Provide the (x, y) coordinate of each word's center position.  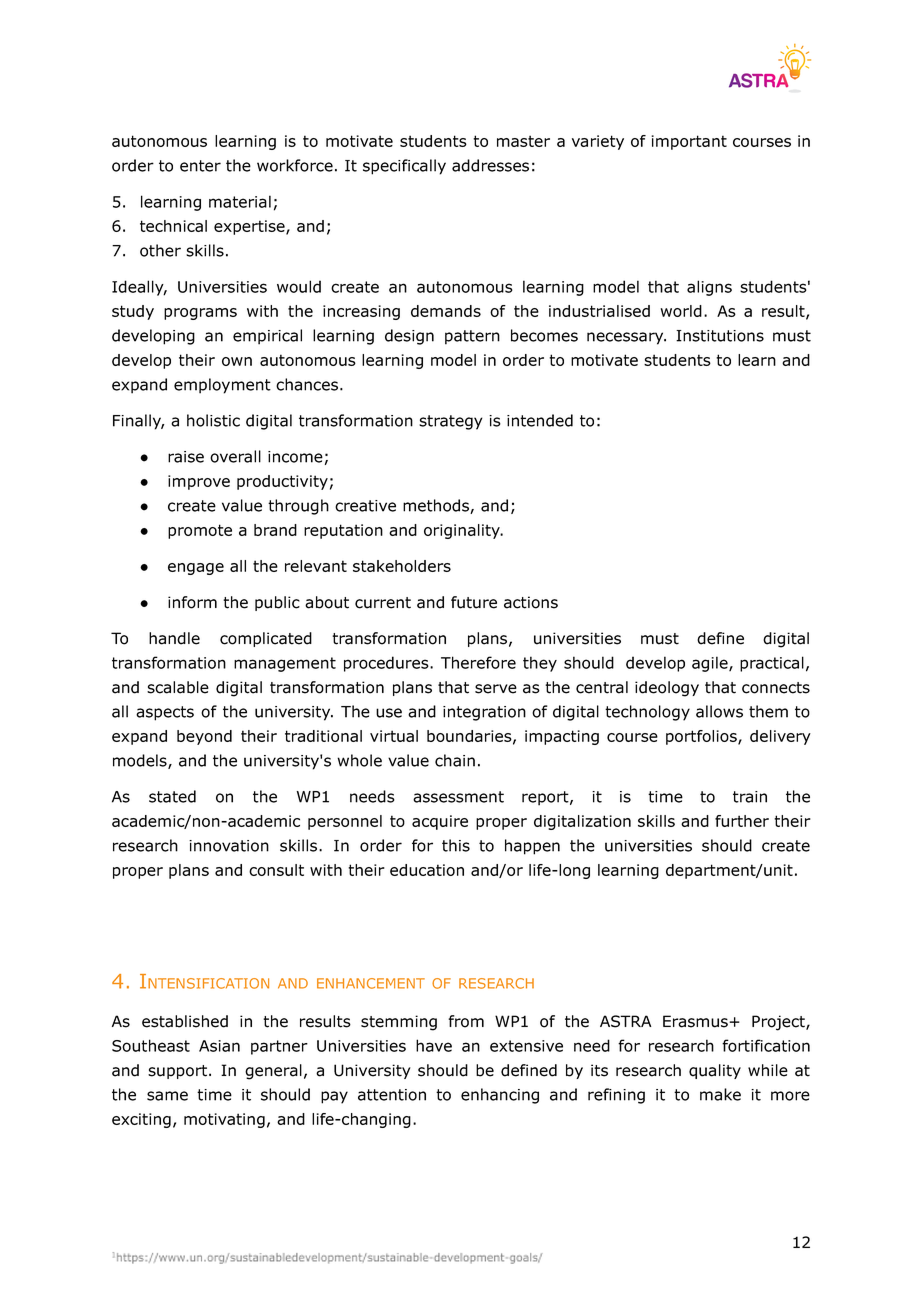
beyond (204, 737)
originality (463, 531)
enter (200, 166)
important (689, 142)
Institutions (720, 336)
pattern (472, 337)
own (237, 361)
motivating (224, 1120)
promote (200, 531)
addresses (490, 165)
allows (719, 711)
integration (484, 713)
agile (711, 664)
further (742, 821)
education (427, 870)
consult (276, 870)
